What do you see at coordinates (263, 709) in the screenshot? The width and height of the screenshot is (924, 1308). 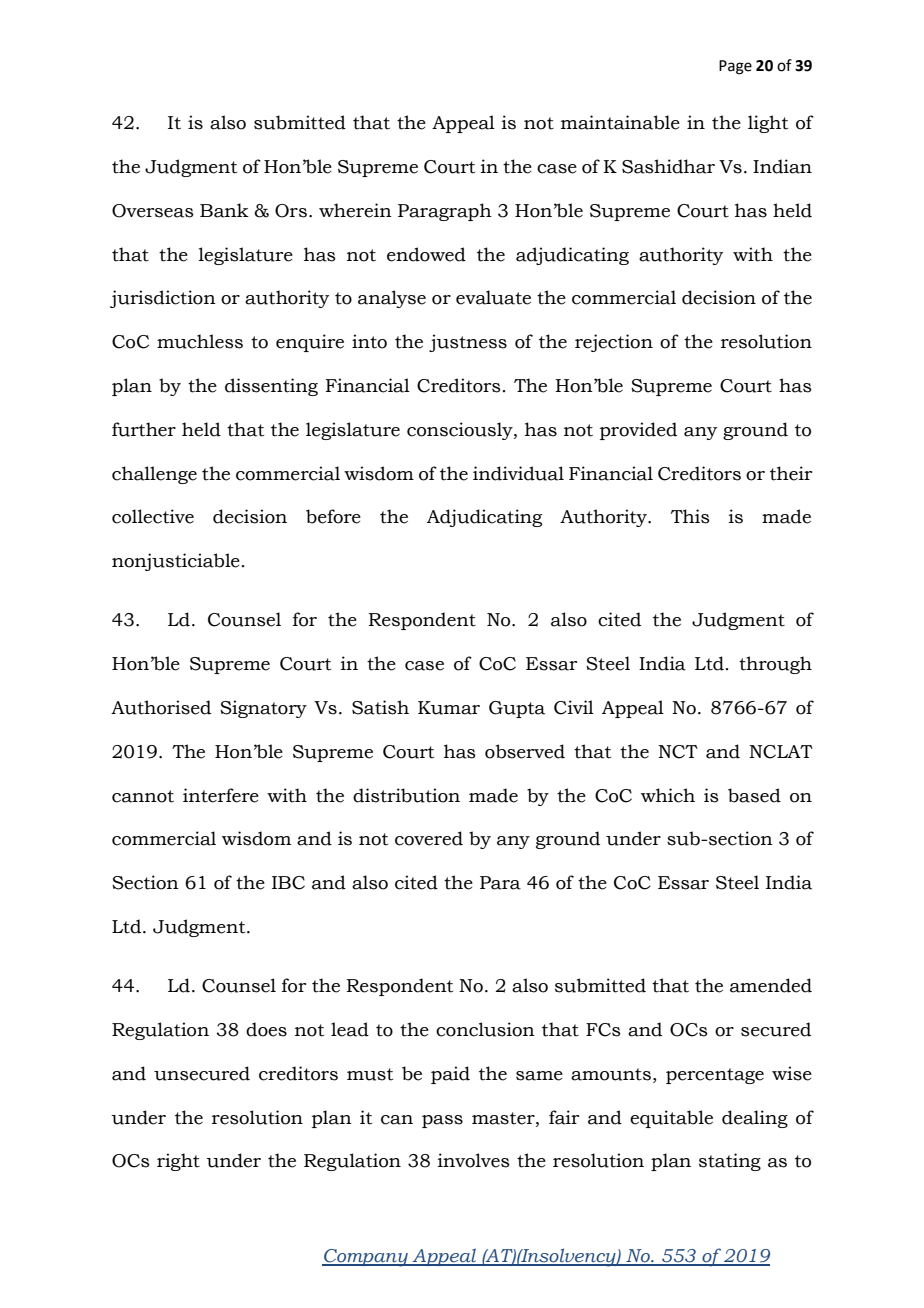 I see `Signatory` at bounding box center [263, 709].
